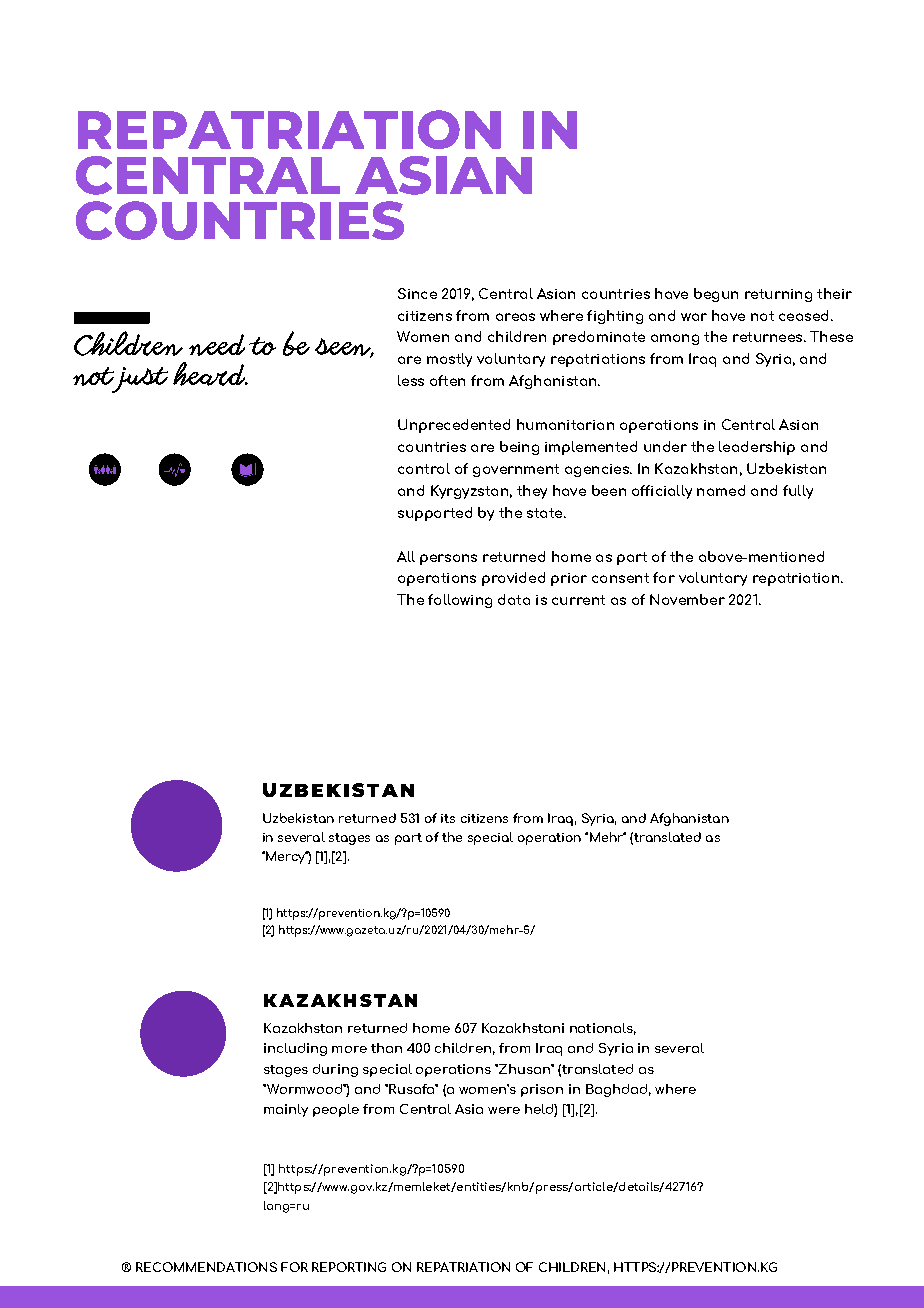 The height and width of the document is (1308, 924). Describe the element at coordinates (295, 1049) in the document. I see `including` at that location.
